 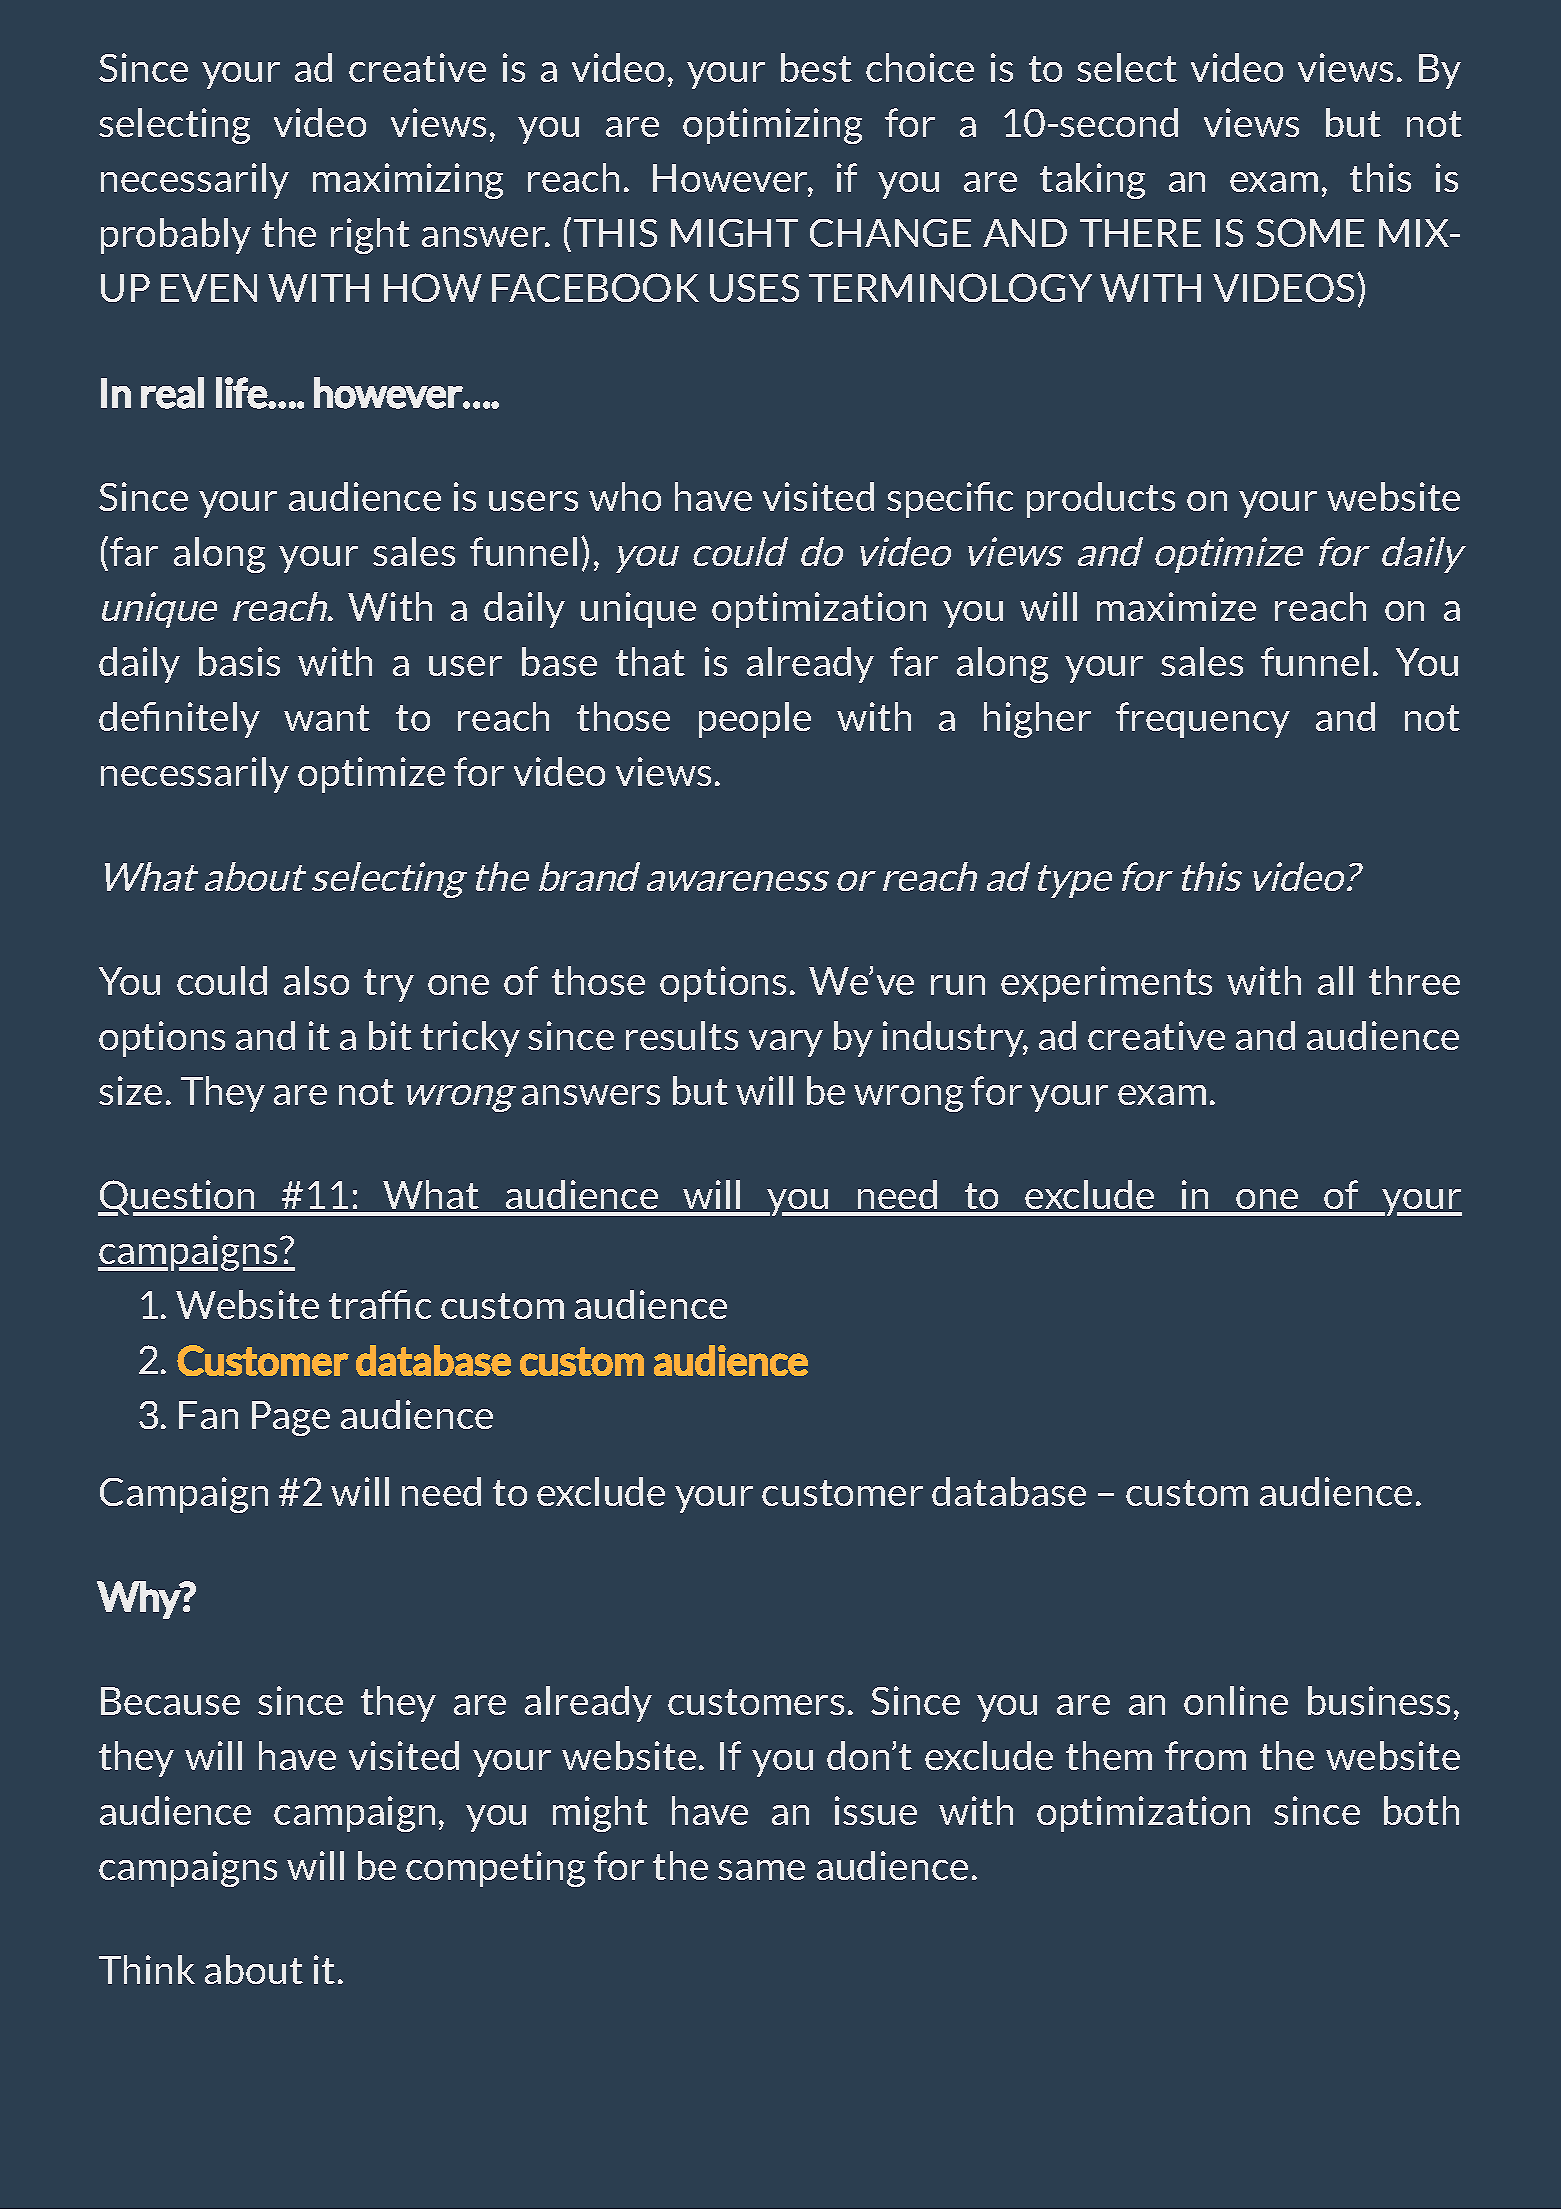 I want to click on issue, so click(x=876, y=1810).
